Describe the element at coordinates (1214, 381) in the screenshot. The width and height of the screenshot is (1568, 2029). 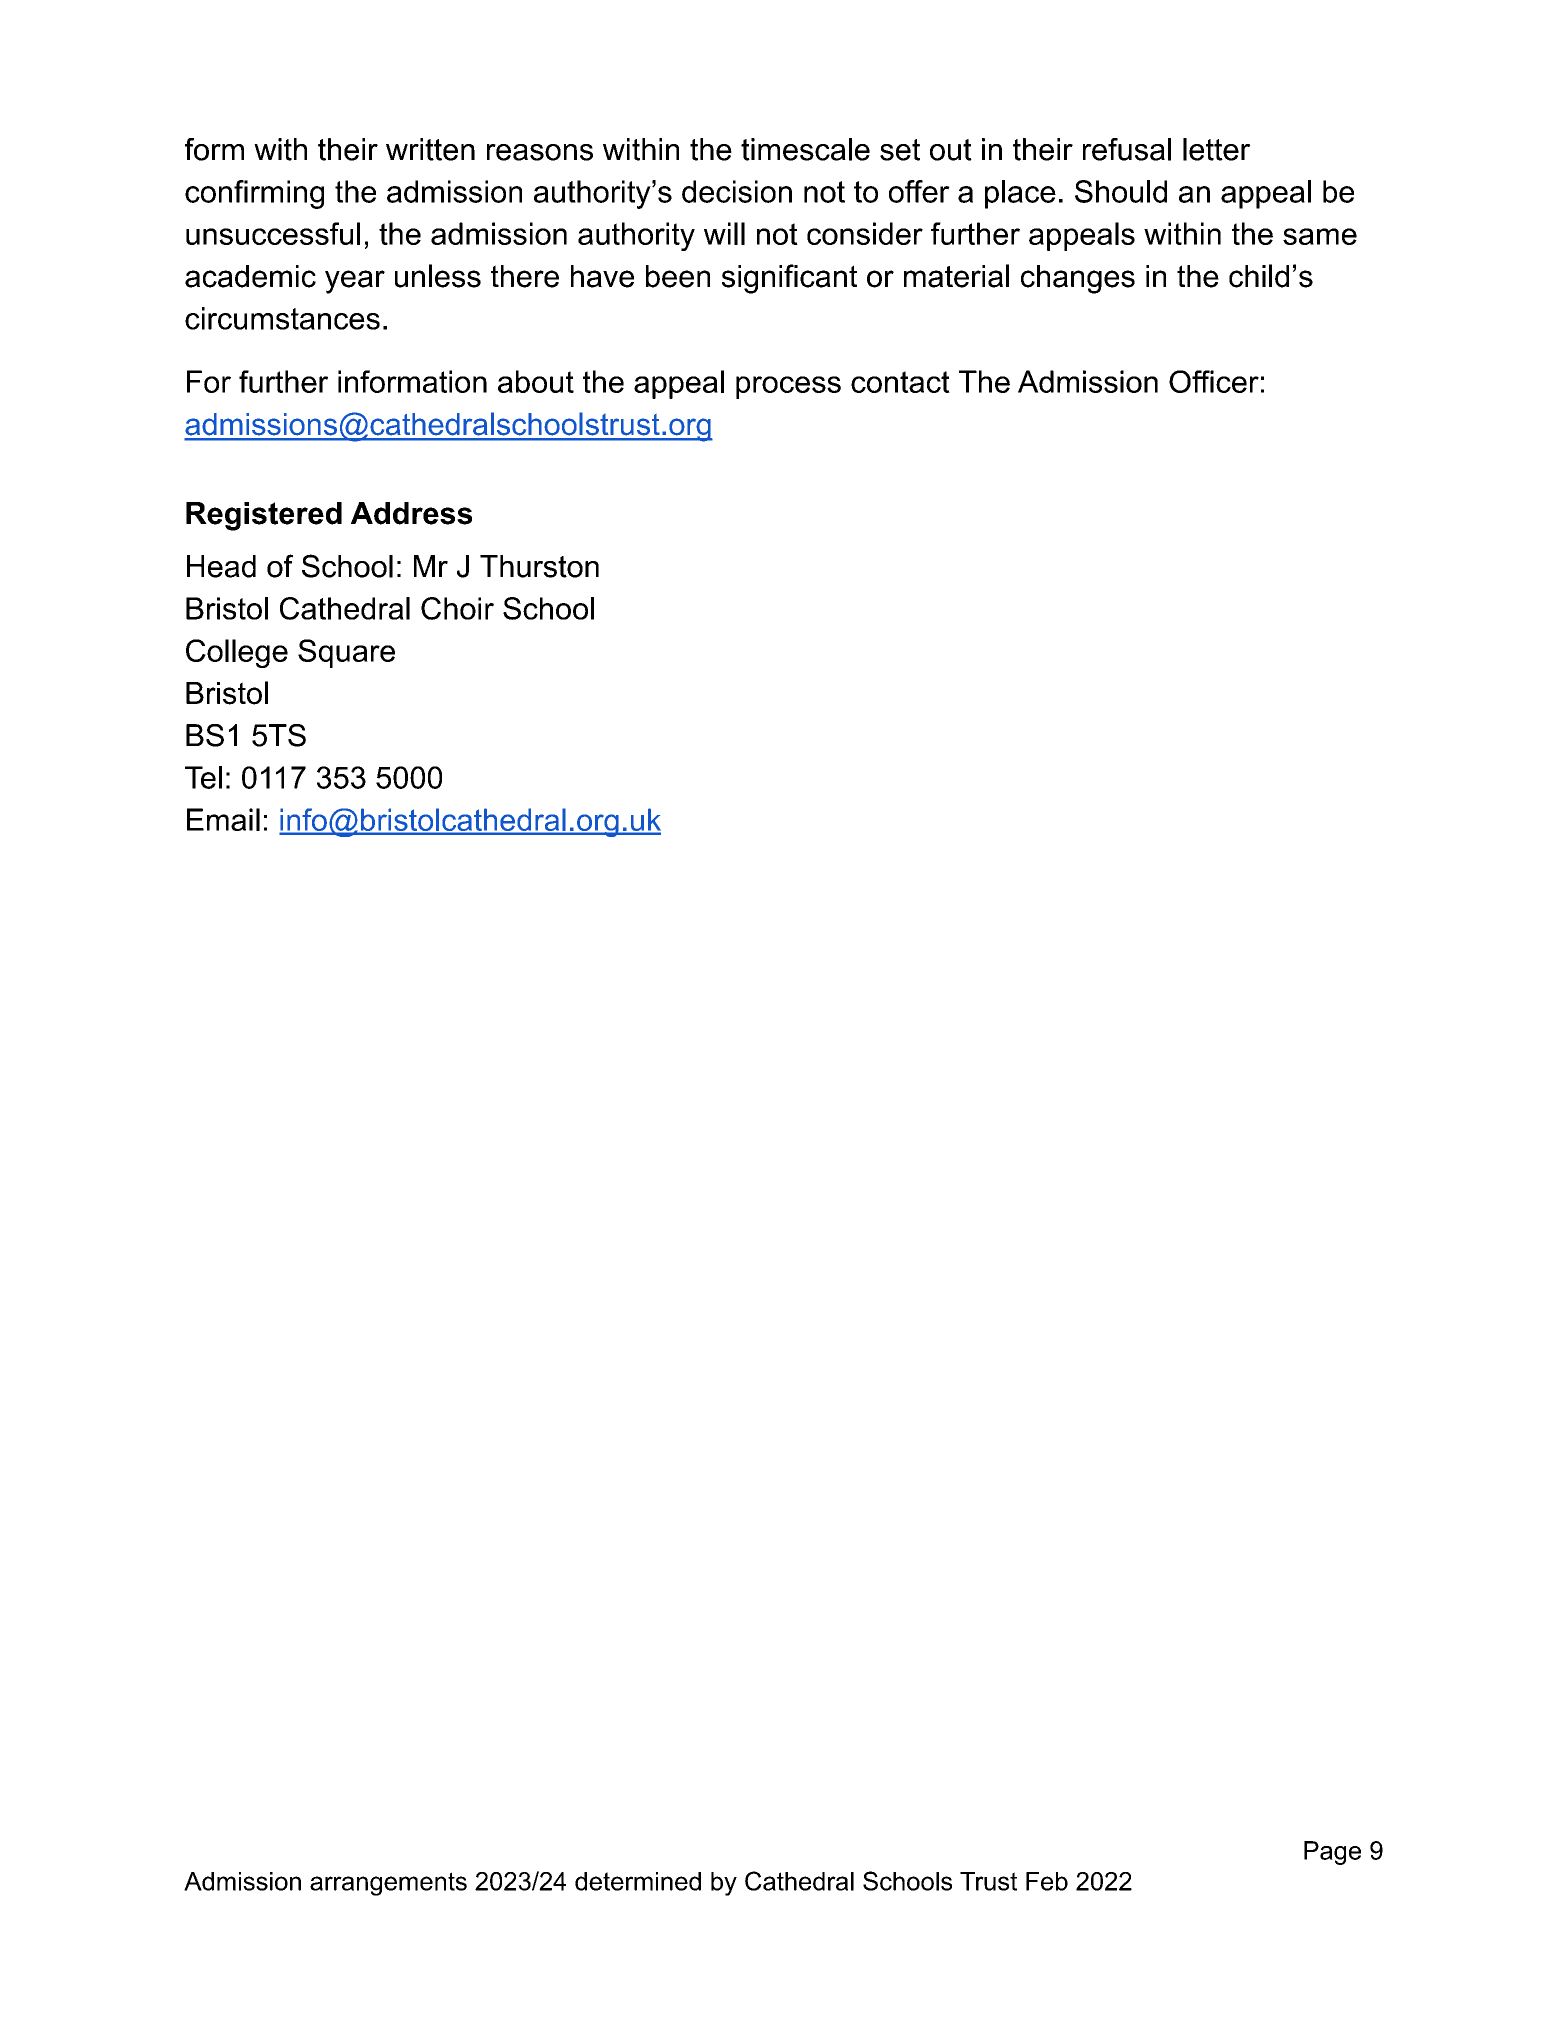
I see `Officer` at that location.
